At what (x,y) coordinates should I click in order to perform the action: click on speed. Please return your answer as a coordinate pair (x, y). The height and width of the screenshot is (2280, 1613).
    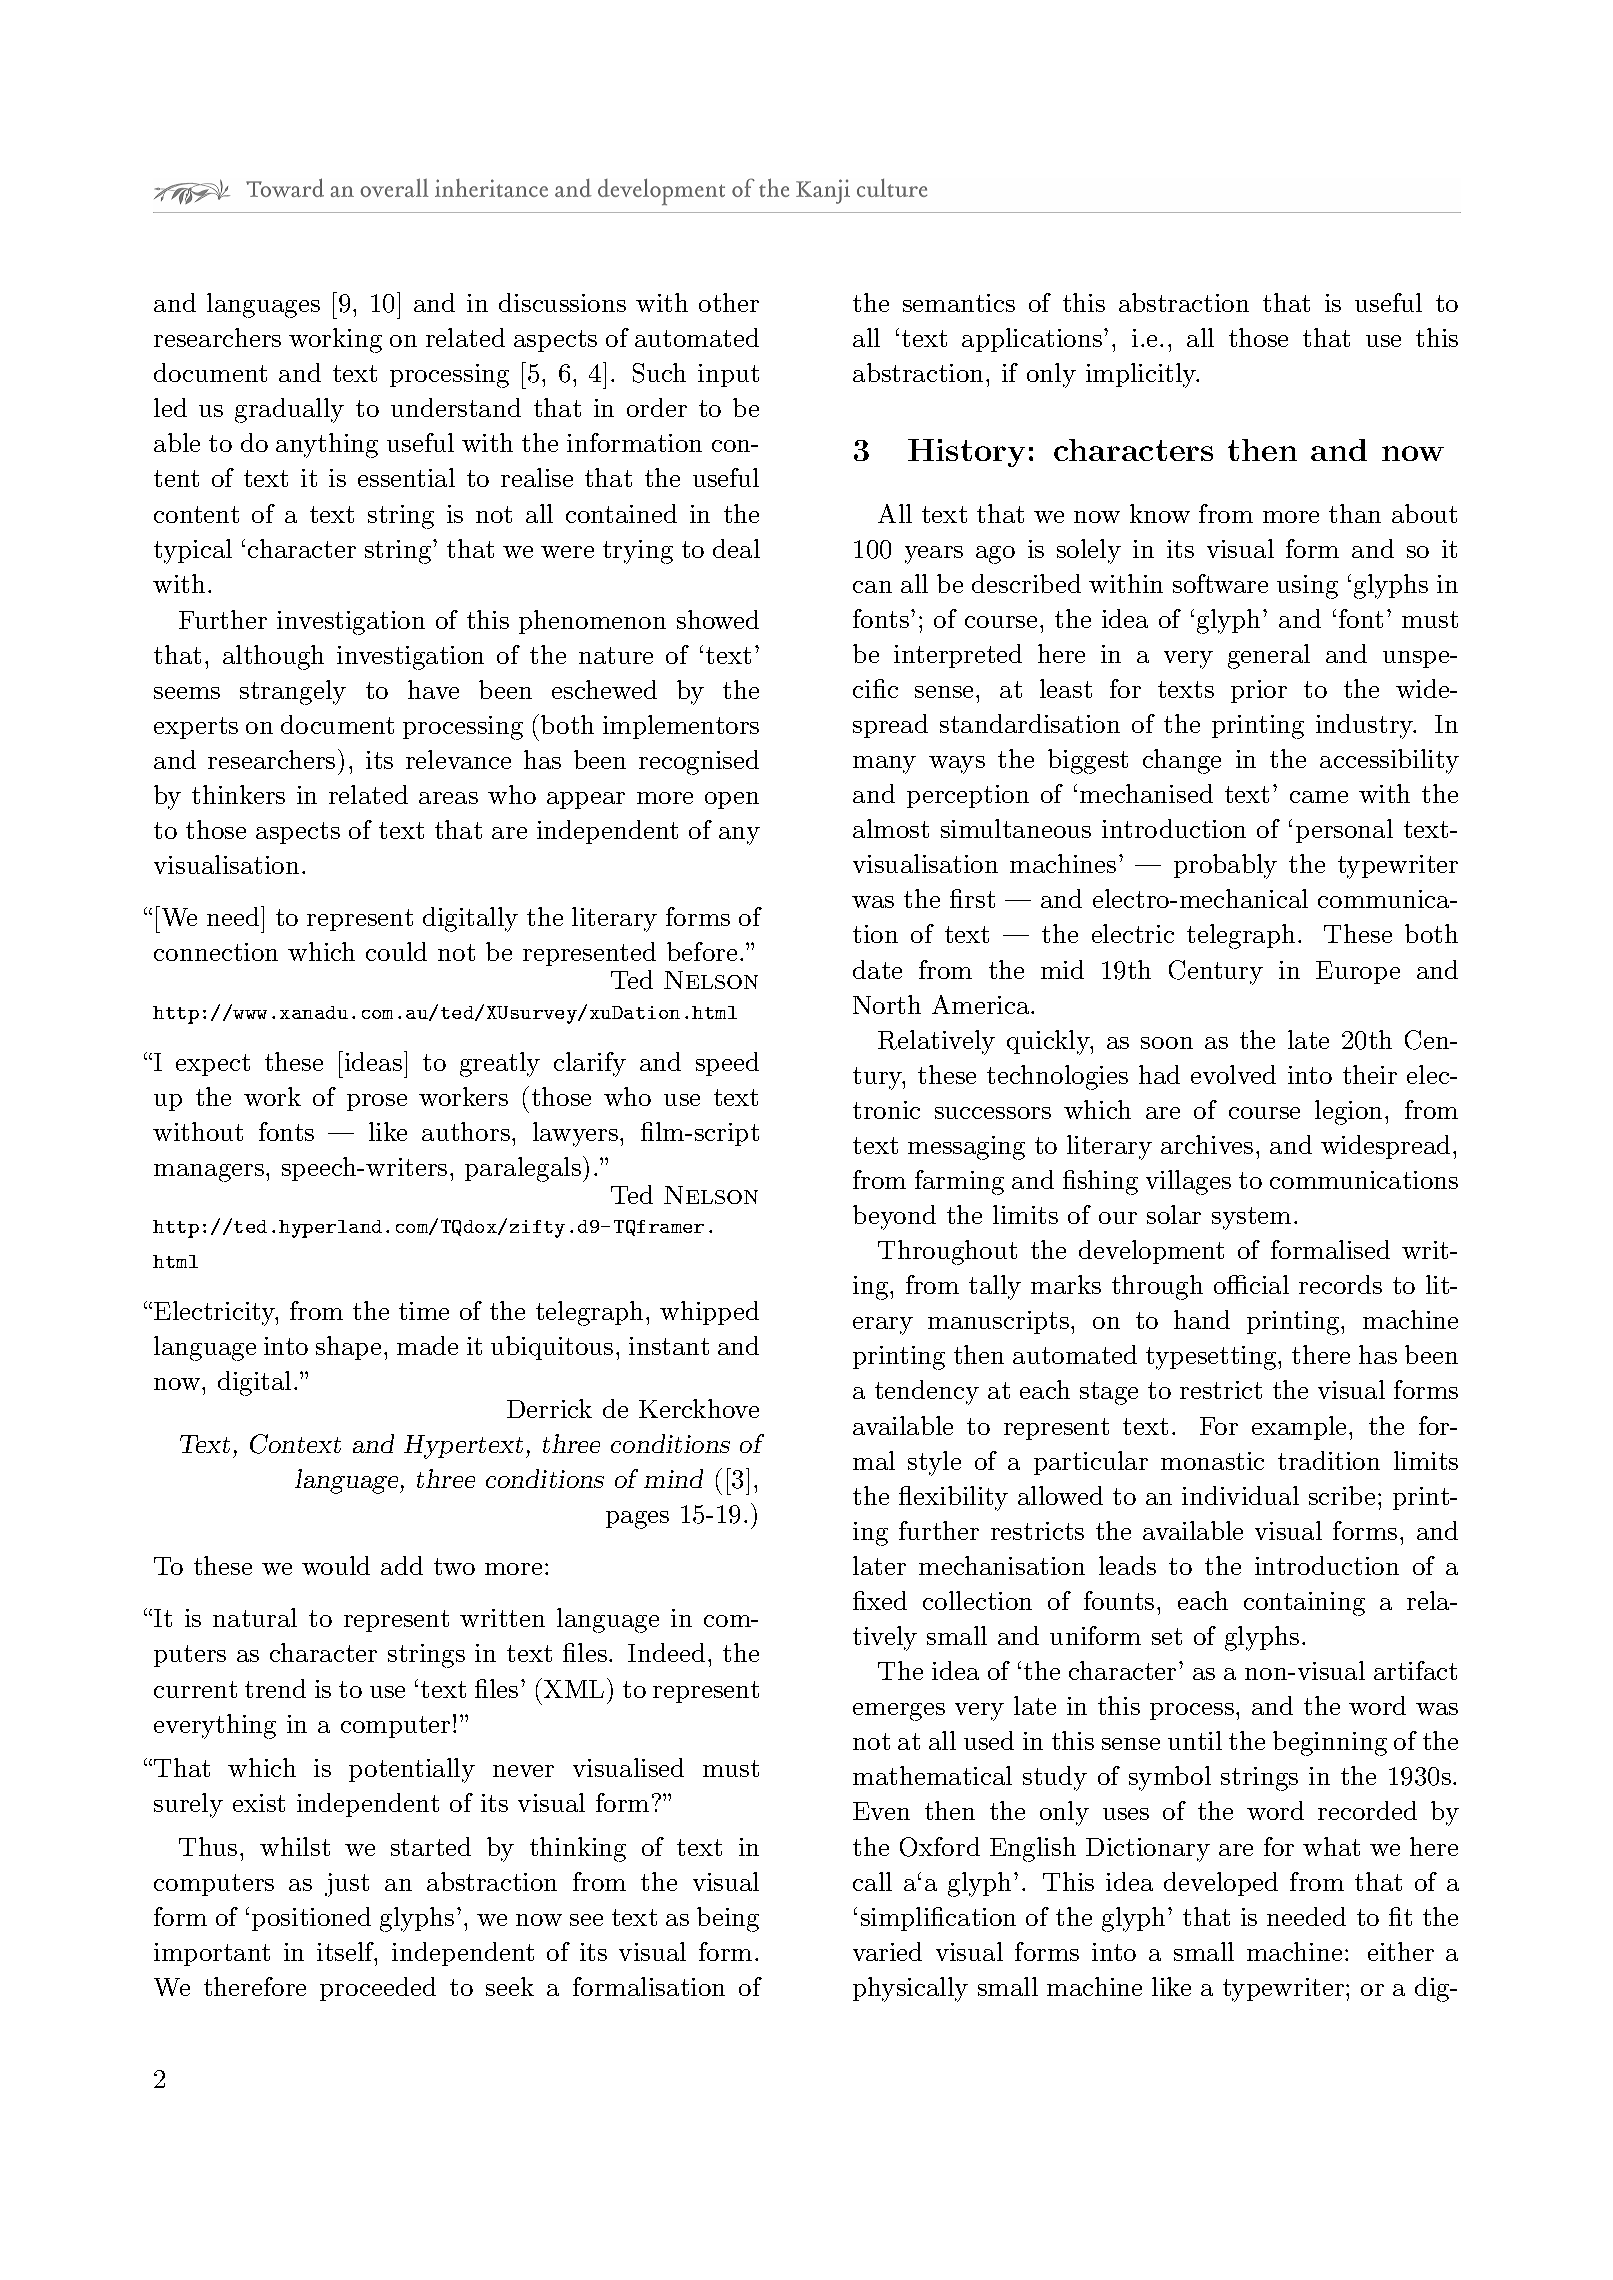
    Looking at the image, I should click on (727, 1064).
